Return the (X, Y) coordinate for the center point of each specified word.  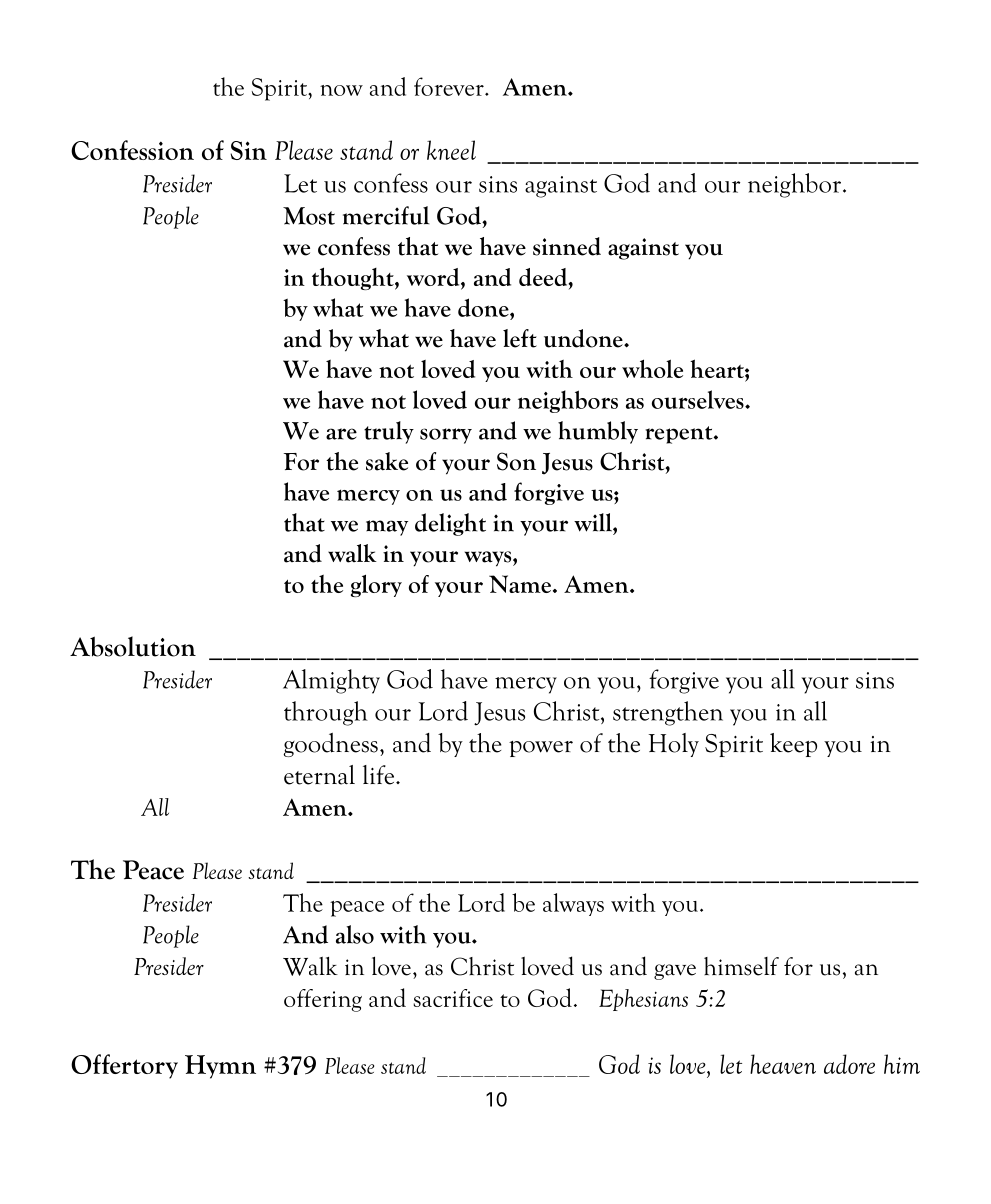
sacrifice (453, 998)
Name (520, 584)
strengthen (668, 713)
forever (450, 86)
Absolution (133, 646)
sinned (567, 246)
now (341, 90)
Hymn (220, 1067)
